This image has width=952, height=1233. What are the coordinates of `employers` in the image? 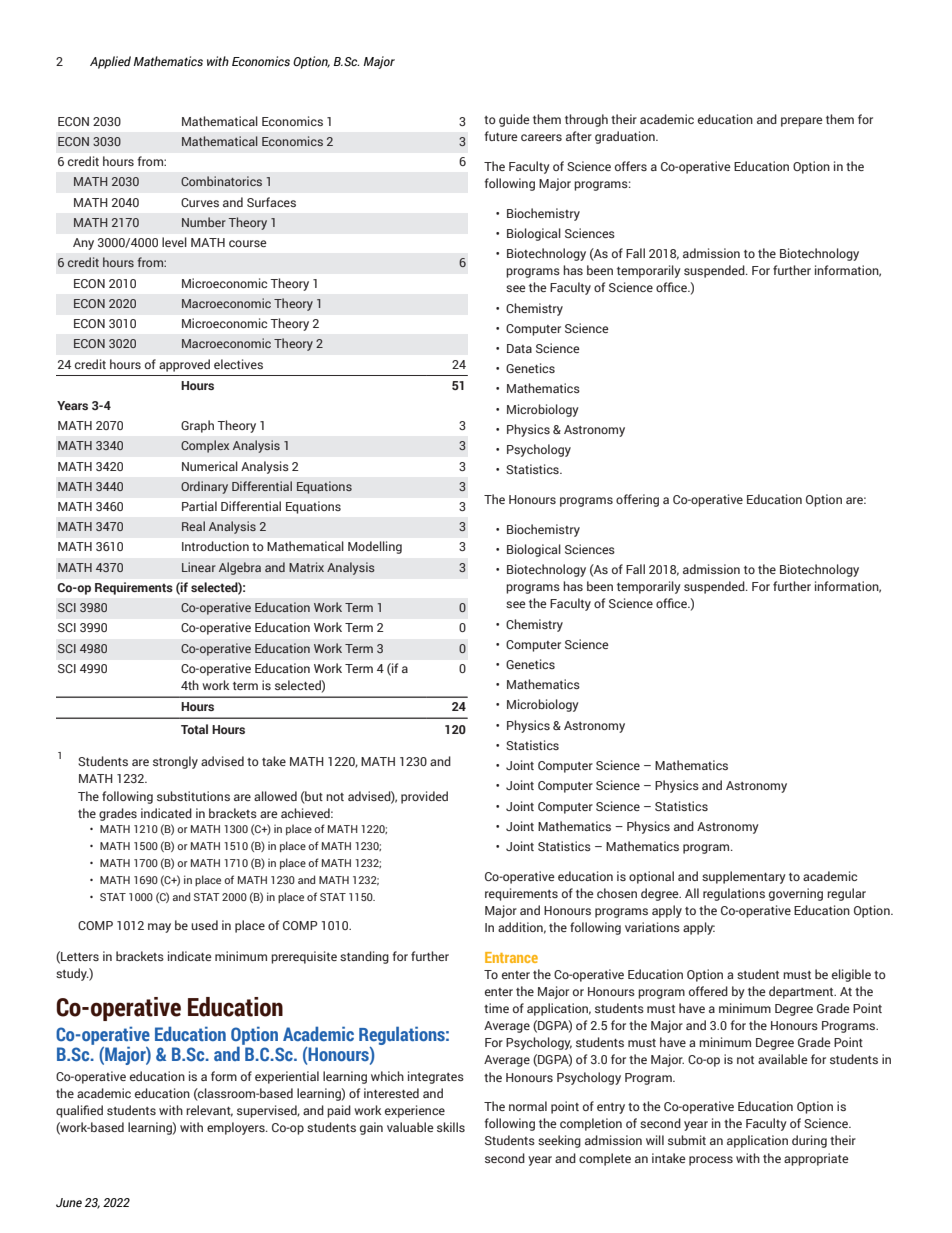 It's located at (237, 1128).
